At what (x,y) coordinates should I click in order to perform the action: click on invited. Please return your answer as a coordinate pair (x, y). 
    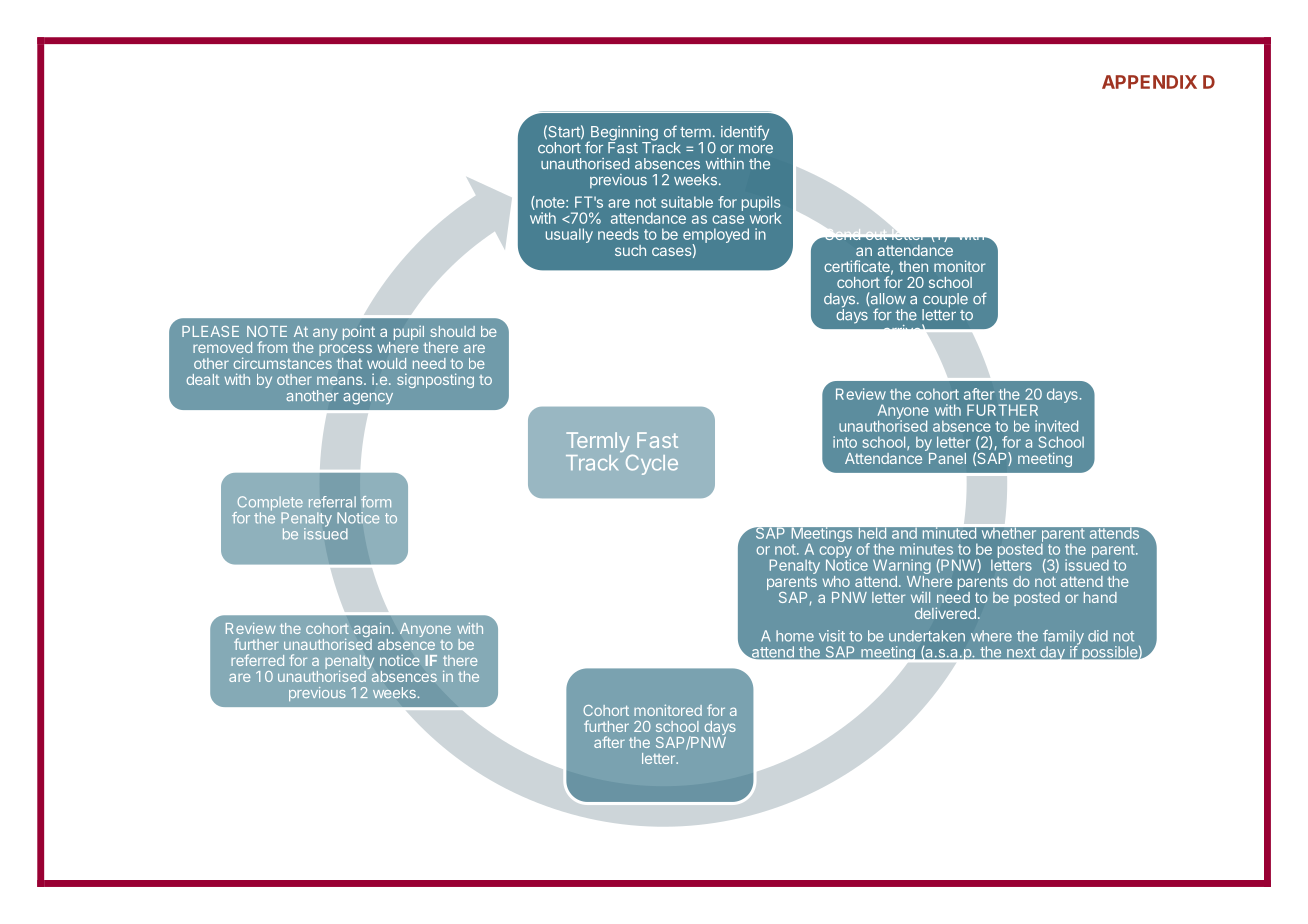
    Looking at the image, I should click on (1056, 426).
